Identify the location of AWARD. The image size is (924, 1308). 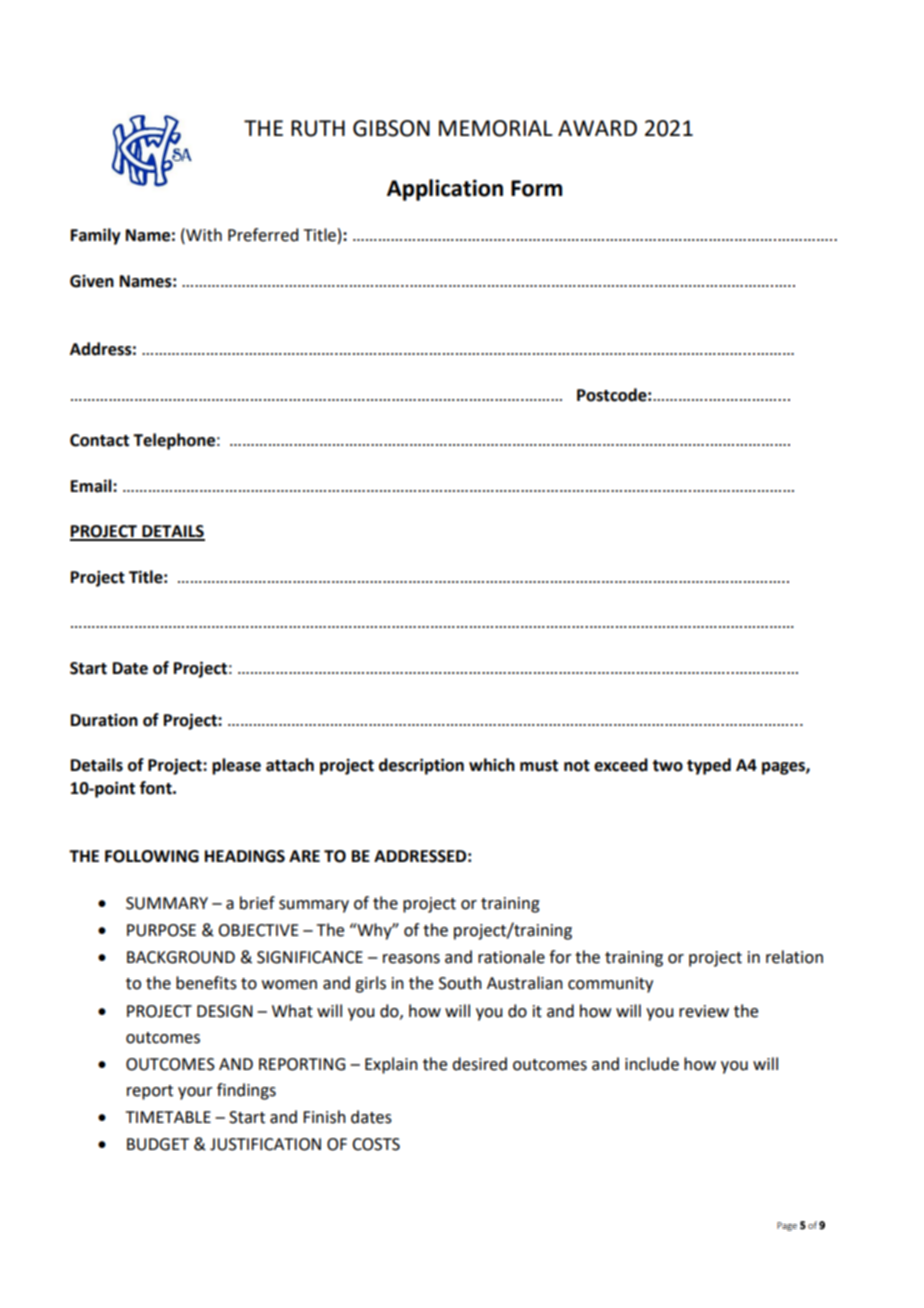
(597, 128).
